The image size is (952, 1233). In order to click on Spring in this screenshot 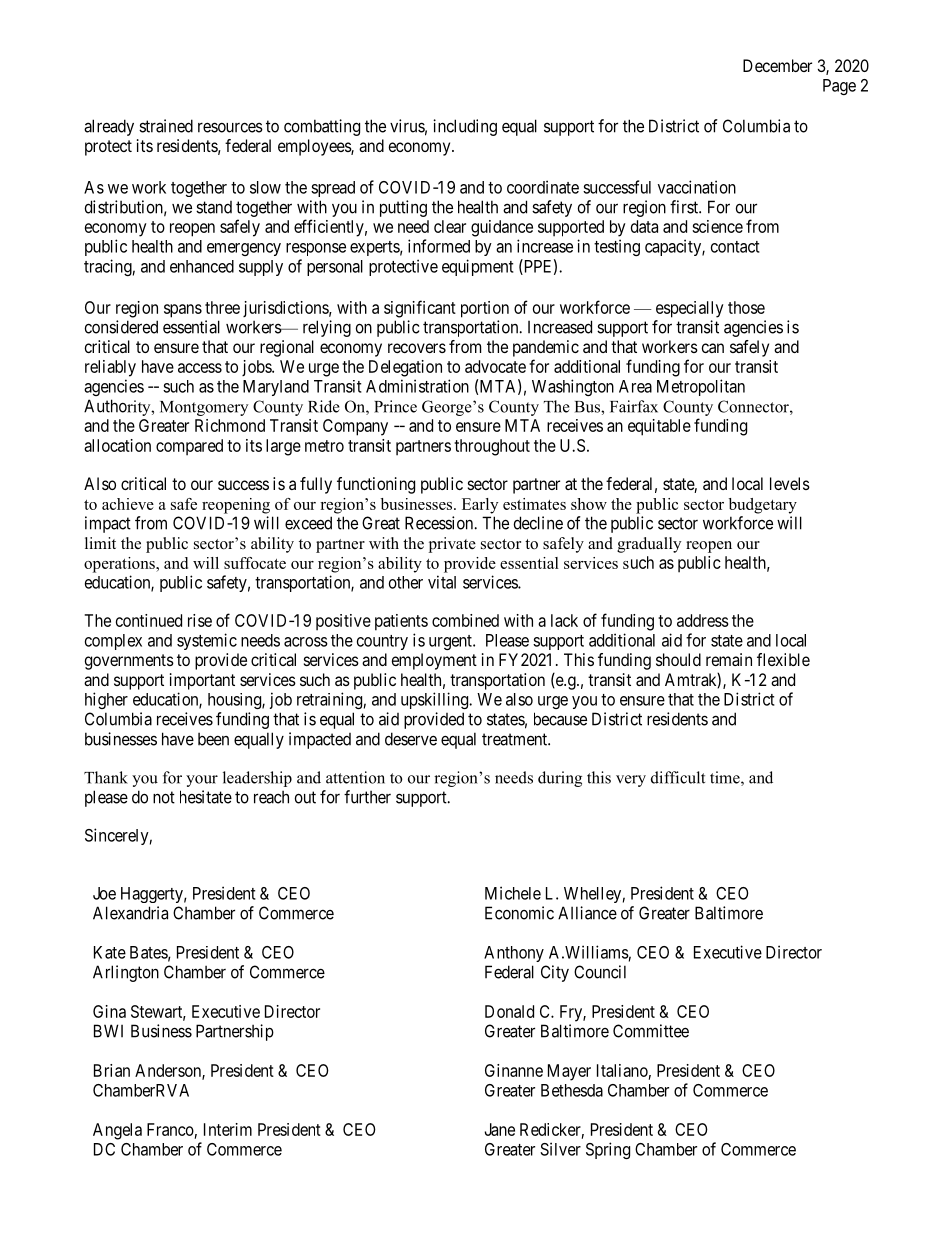, I will do `click(608, 1150)`.
